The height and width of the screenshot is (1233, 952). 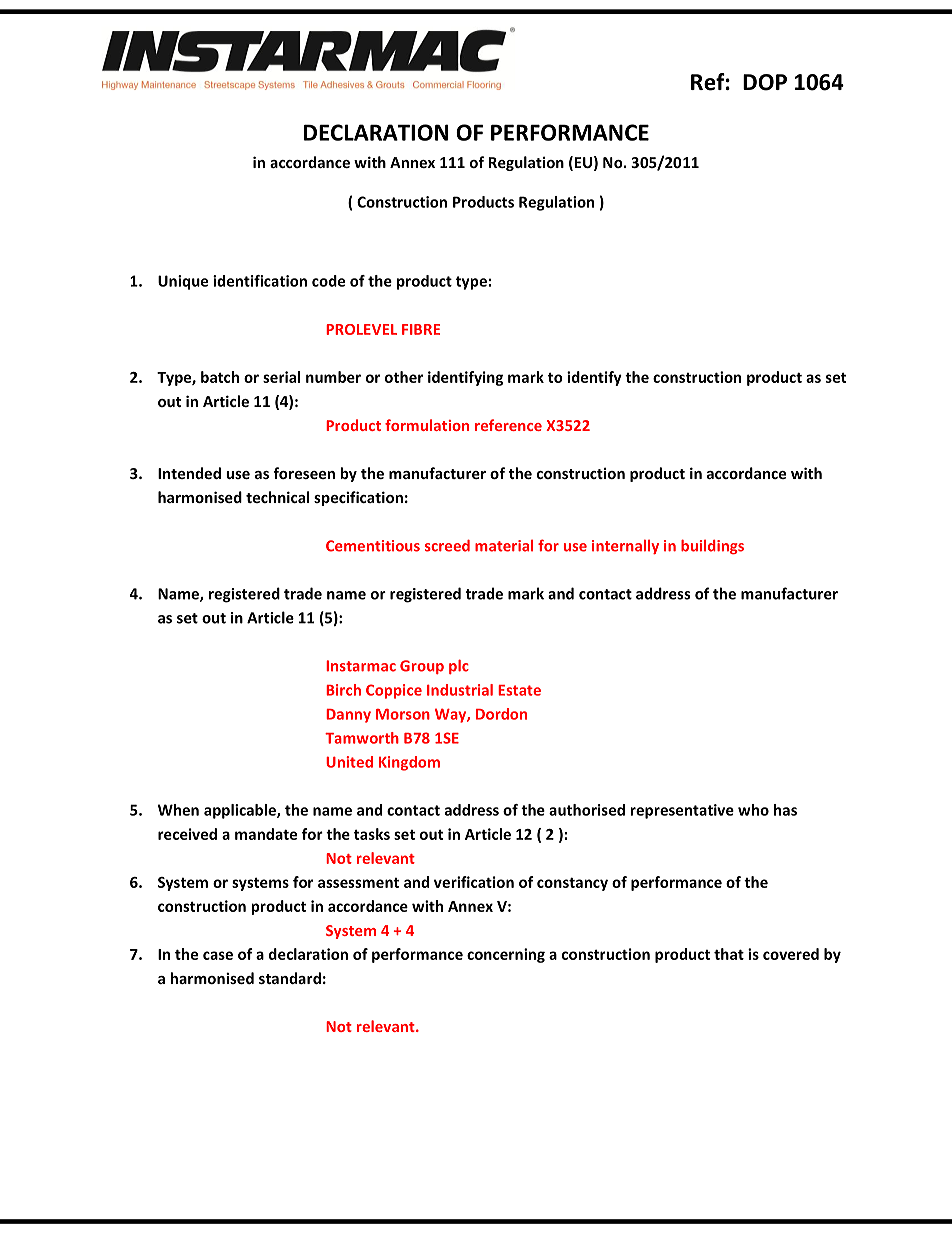 I want to click on identification, so click(x=260, y=281).
